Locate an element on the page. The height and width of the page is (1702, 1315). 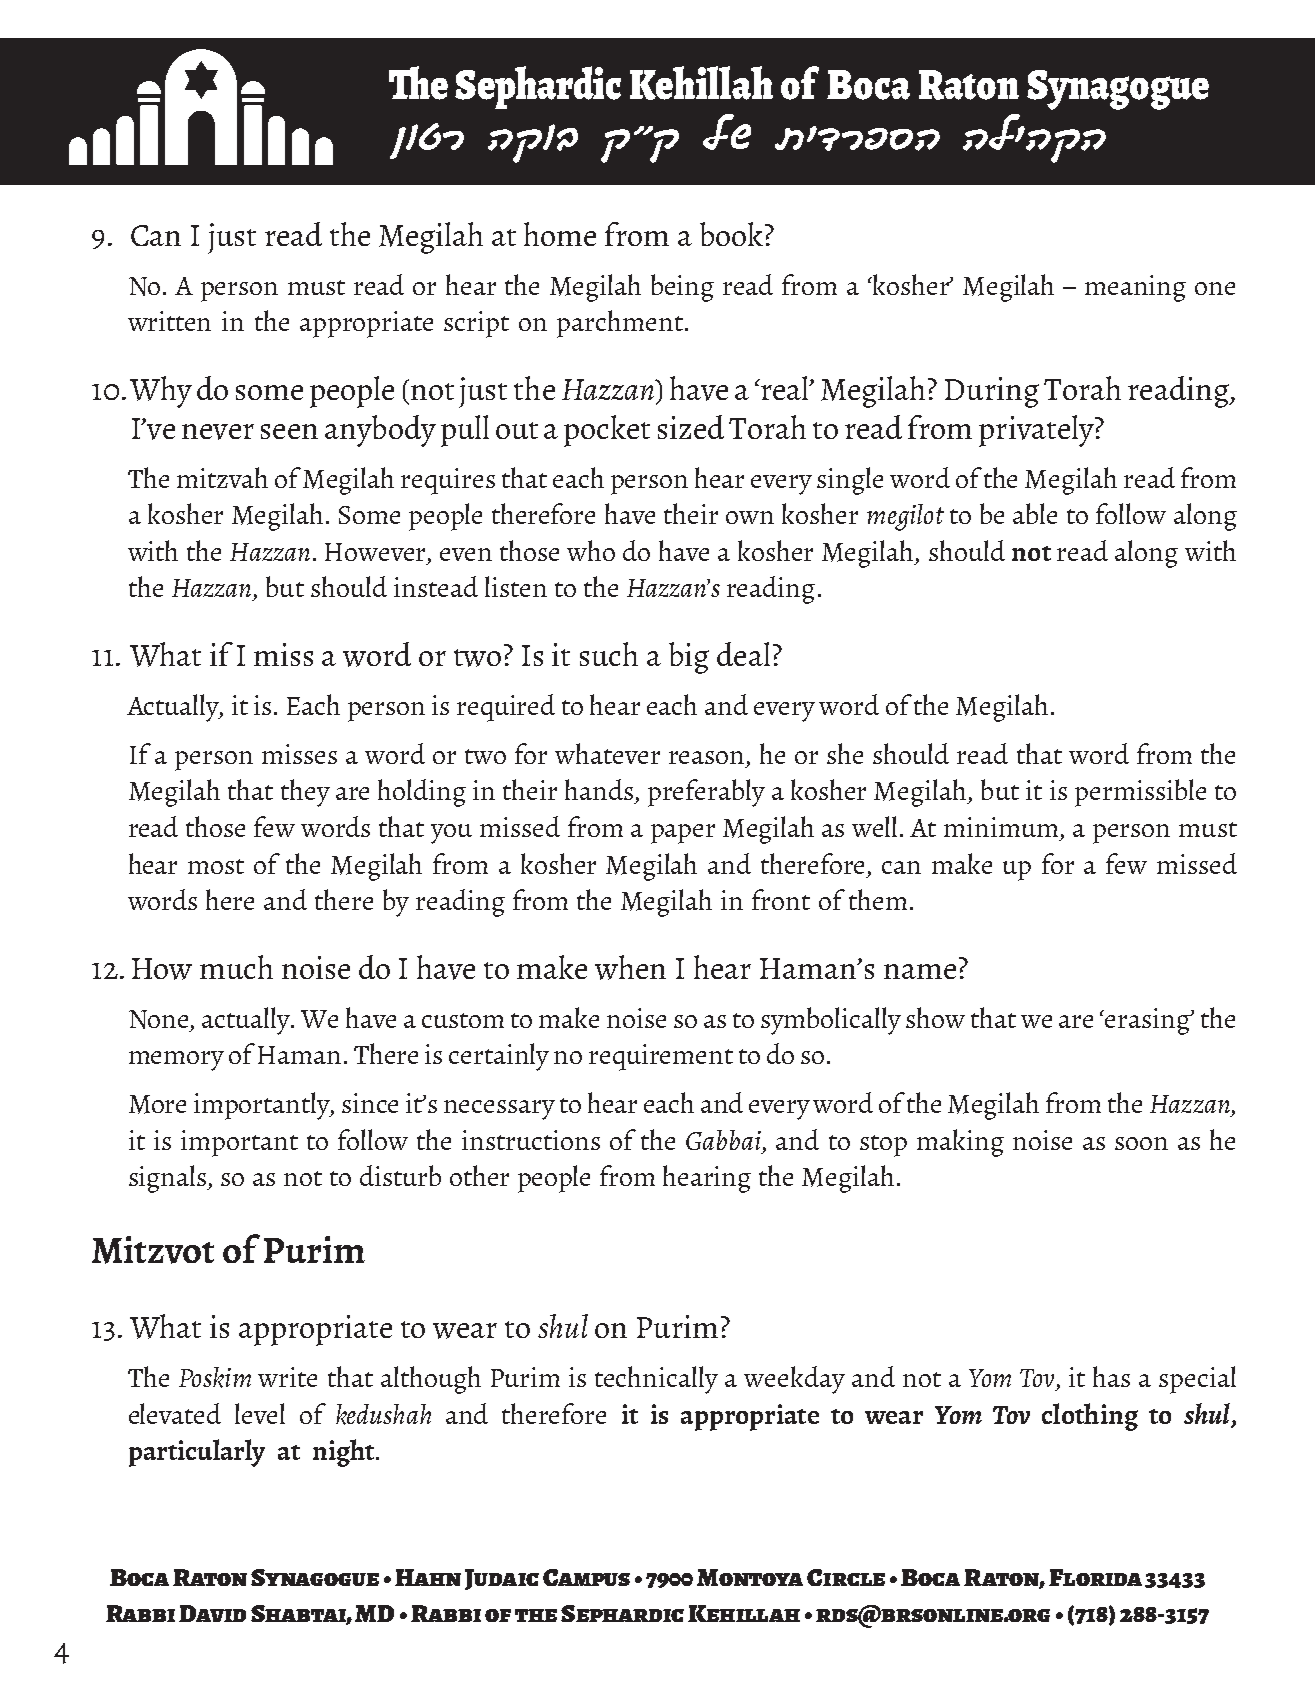
written is located at coordinates (169, 321).
